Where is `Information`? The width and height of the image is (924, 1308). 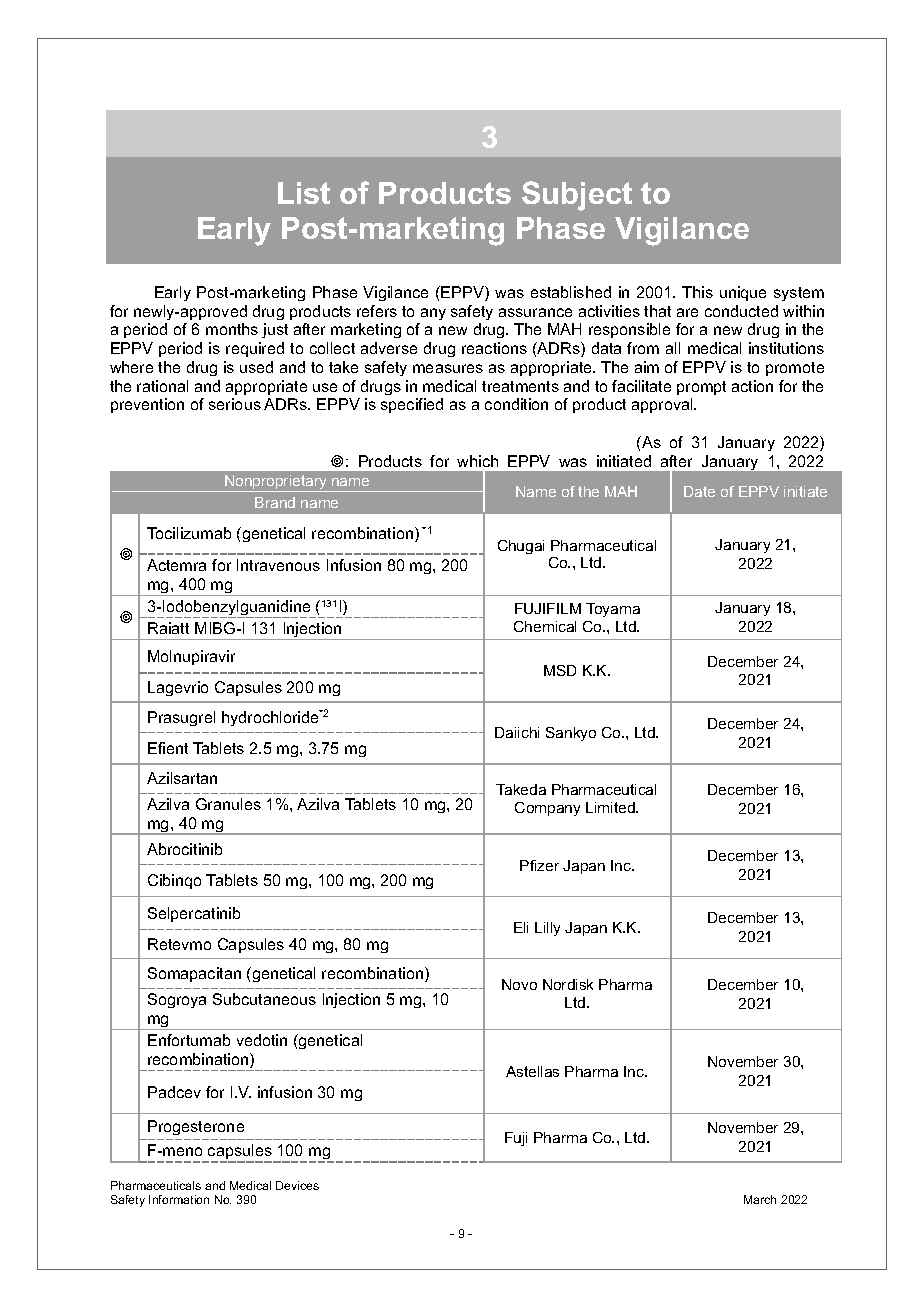 Information is located at coordinates (179, 1199).
